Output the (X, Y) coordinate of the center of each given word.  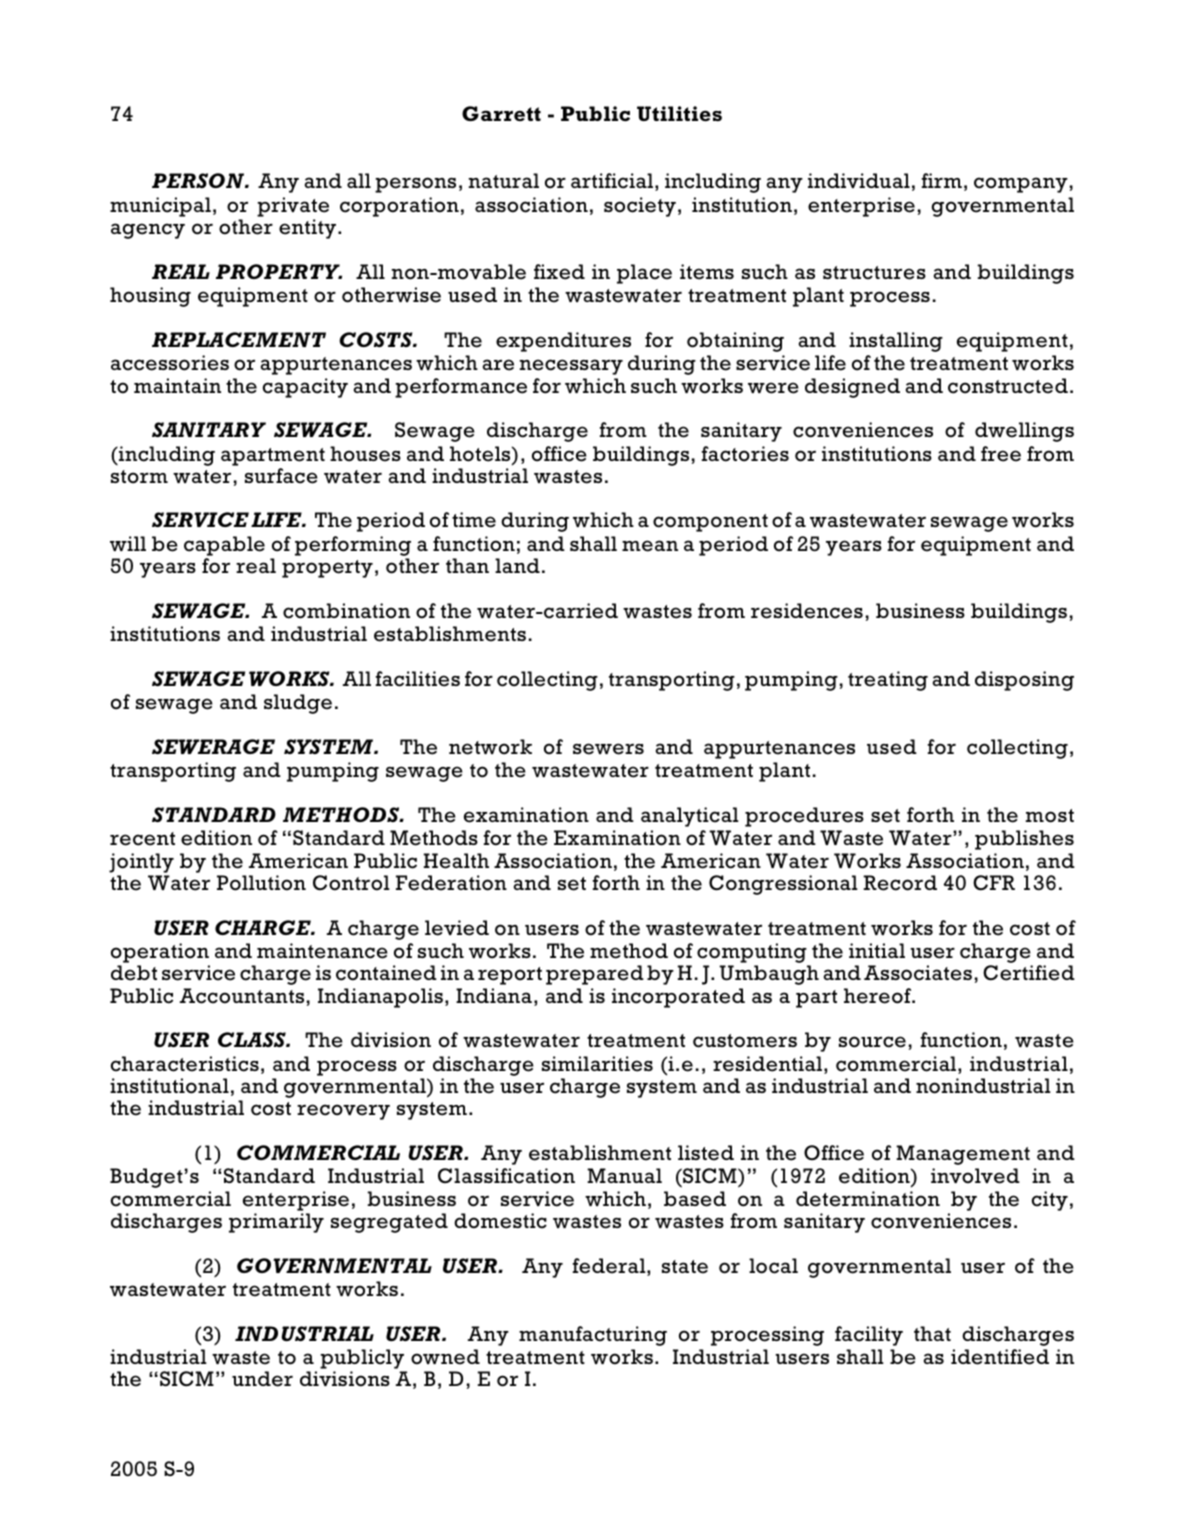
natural (504, 180)
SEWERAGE (213, 747)
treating (888, 681)
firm (942, 180)
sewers (608, 749)
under (262, 1379)
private (293, 207)
